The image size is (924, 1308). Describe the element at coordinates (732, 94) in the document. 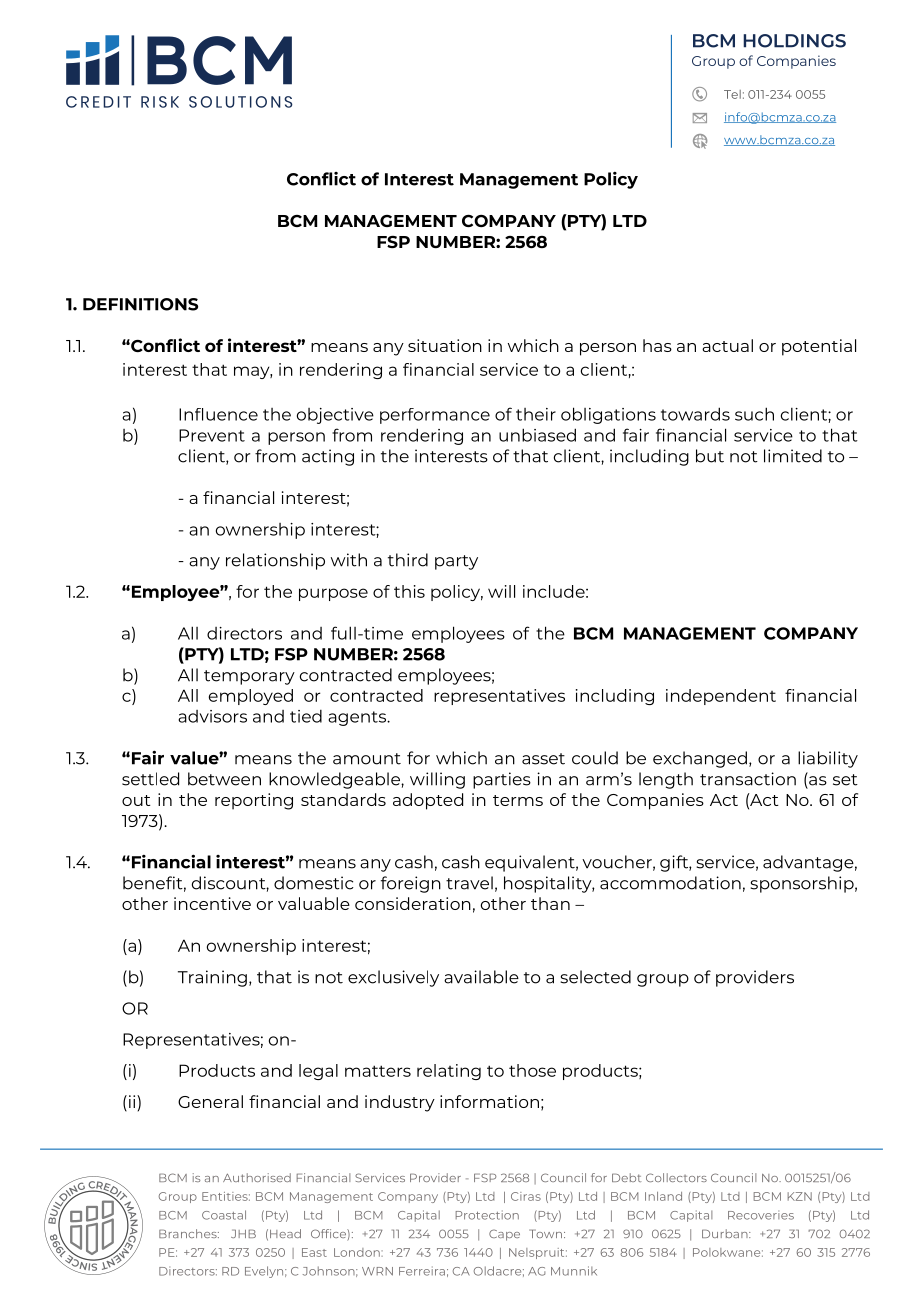

I see `Tel` at that location.
